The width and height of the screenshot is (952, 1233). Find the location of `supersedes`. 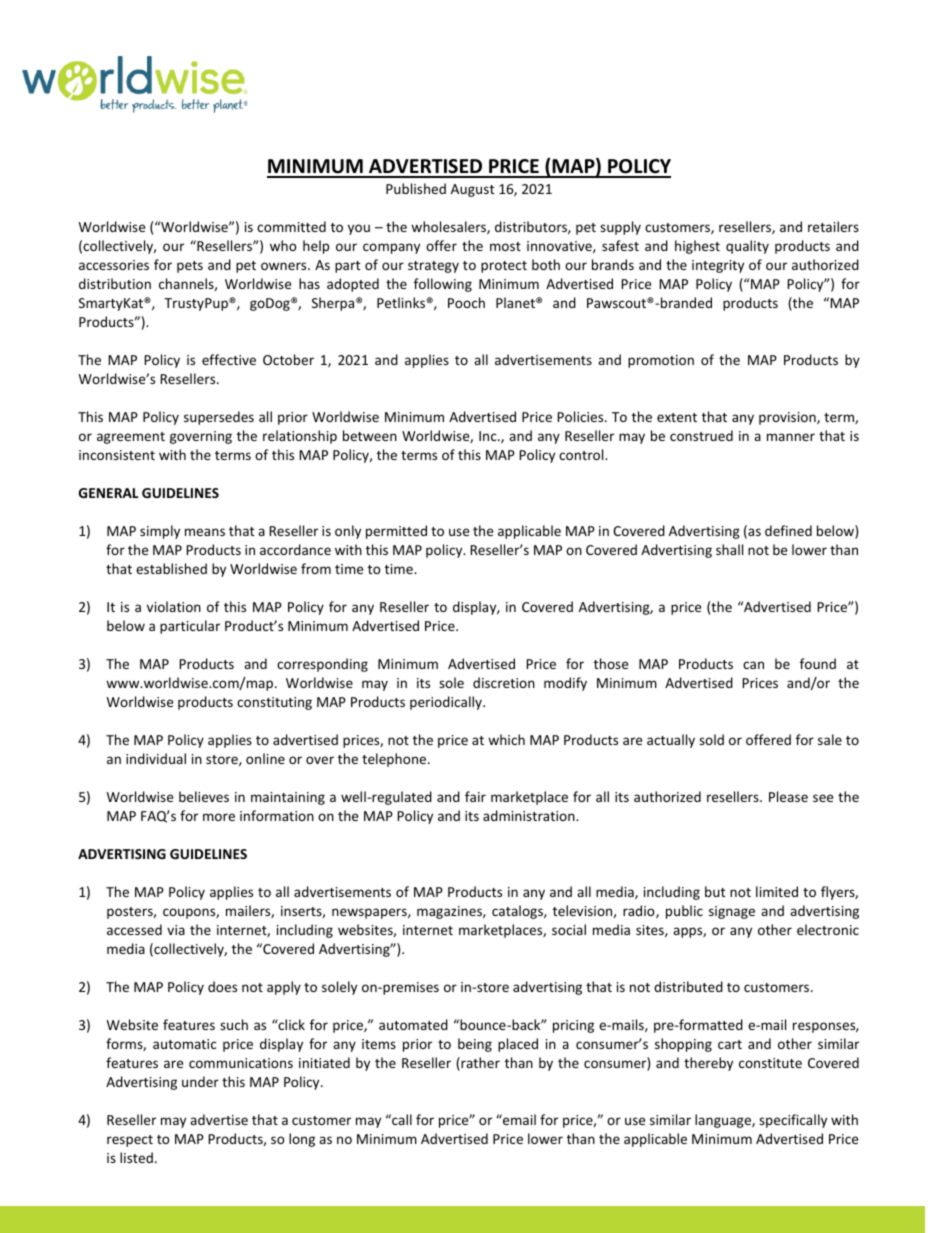

supersedes is located at coordinates (219, 418).
